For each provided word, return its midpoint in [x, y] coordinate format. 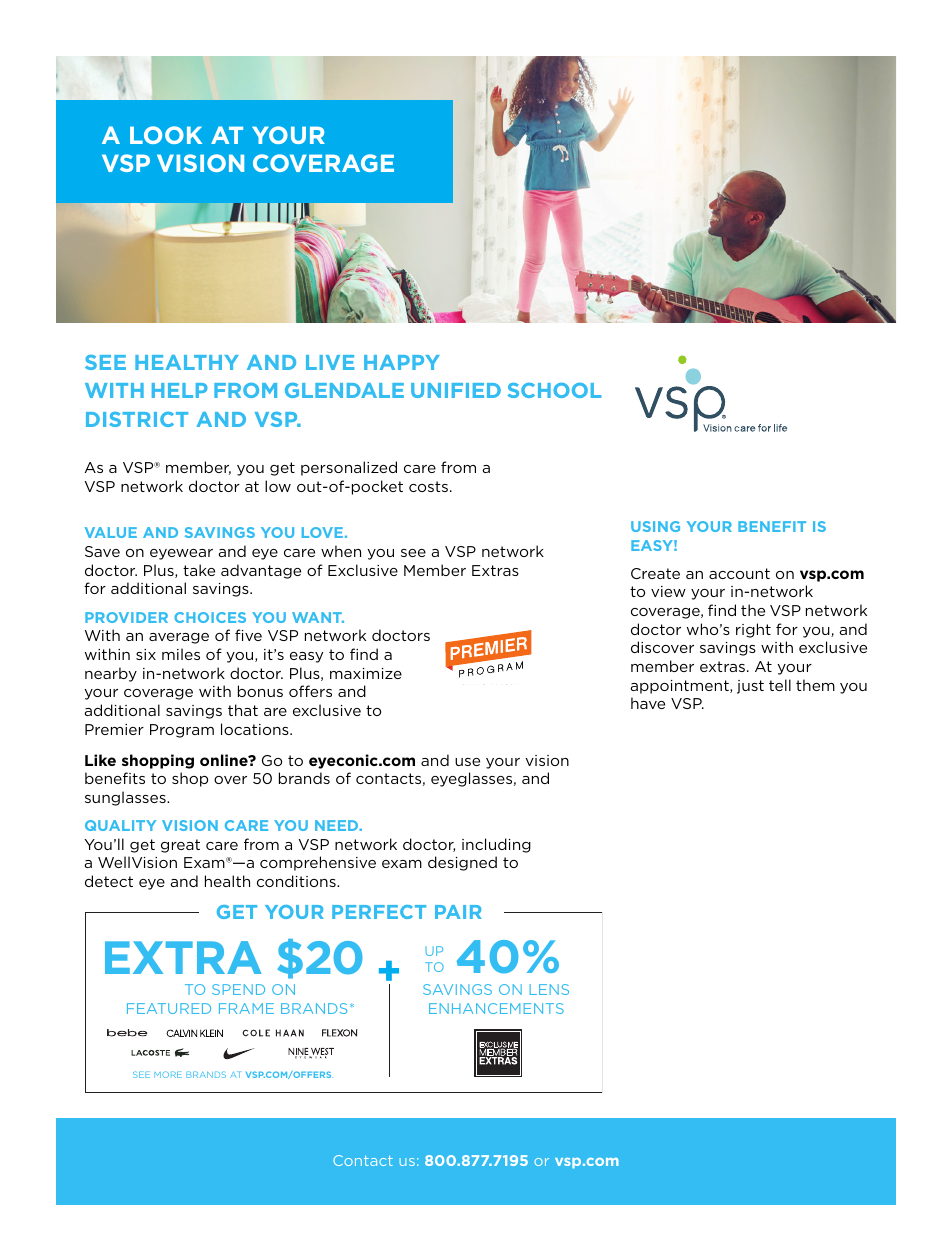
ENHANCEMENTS [496, 1008]
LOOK [166, 135]
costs [428, 486]
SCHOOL [555, 390]
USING [655, 526]
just [750, 687]
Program [182, 731]
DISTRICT [137, 419]
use [467, 762]
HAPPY [402, 362]
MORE [168, 1074]
